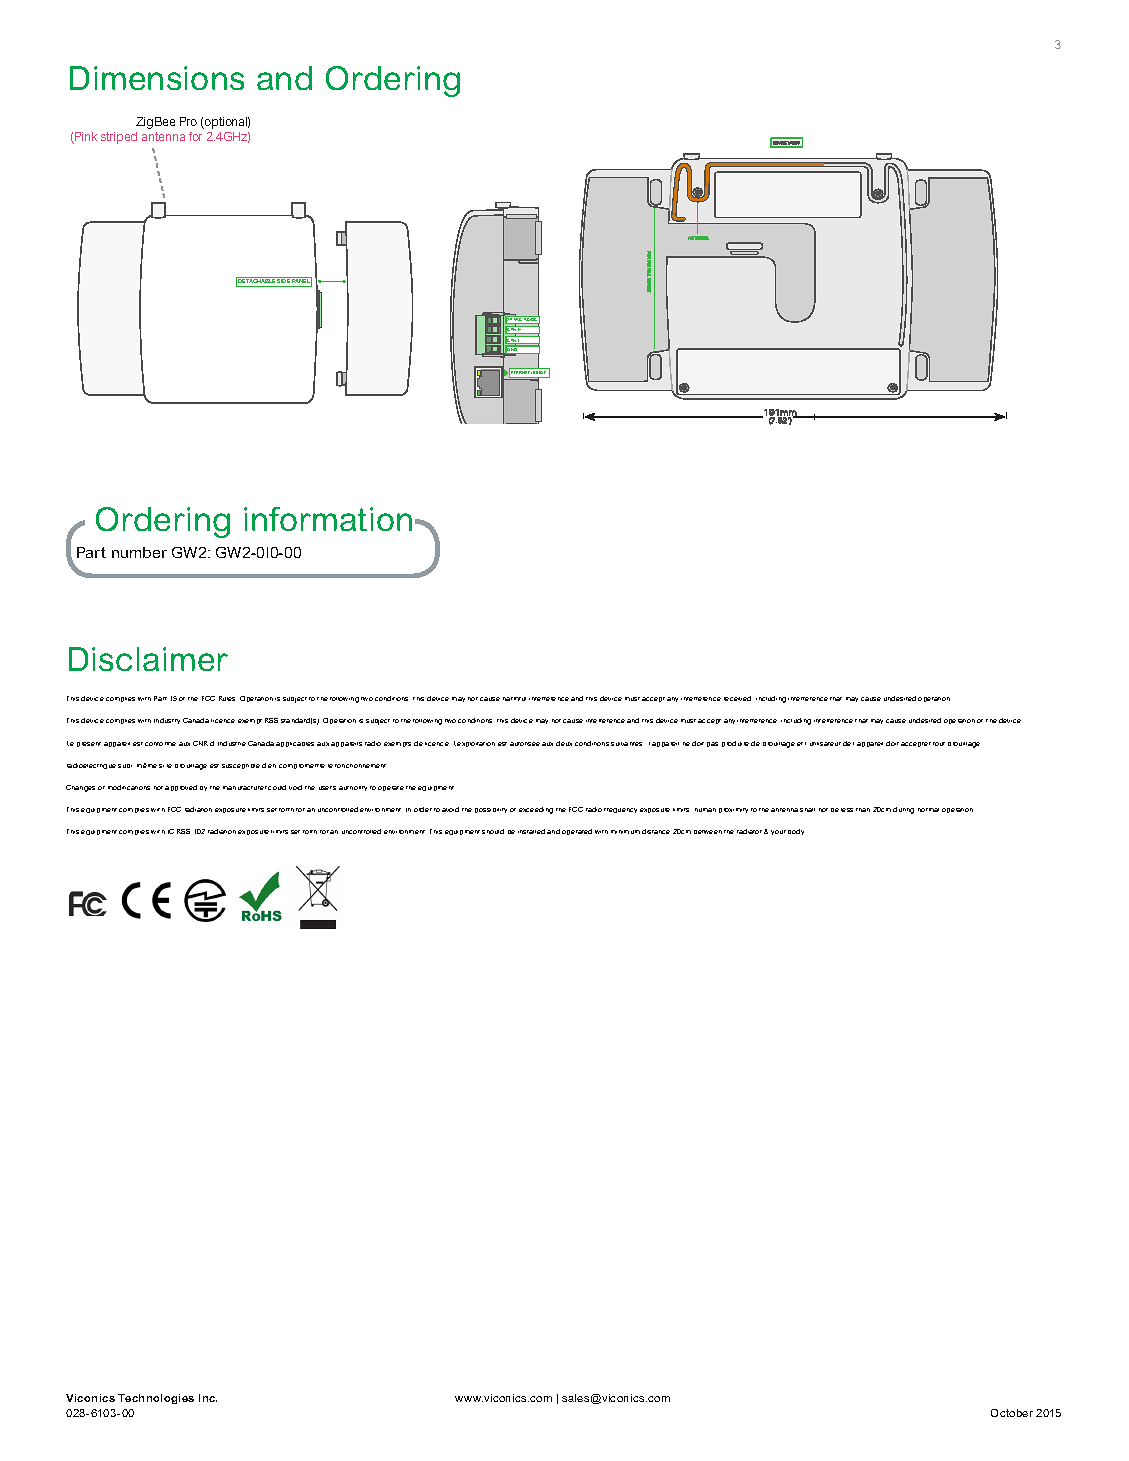  What do you see at coordinates (156, 1399) in the screenshot?
I see `Technologies` at bounding box center [156, 1399].
